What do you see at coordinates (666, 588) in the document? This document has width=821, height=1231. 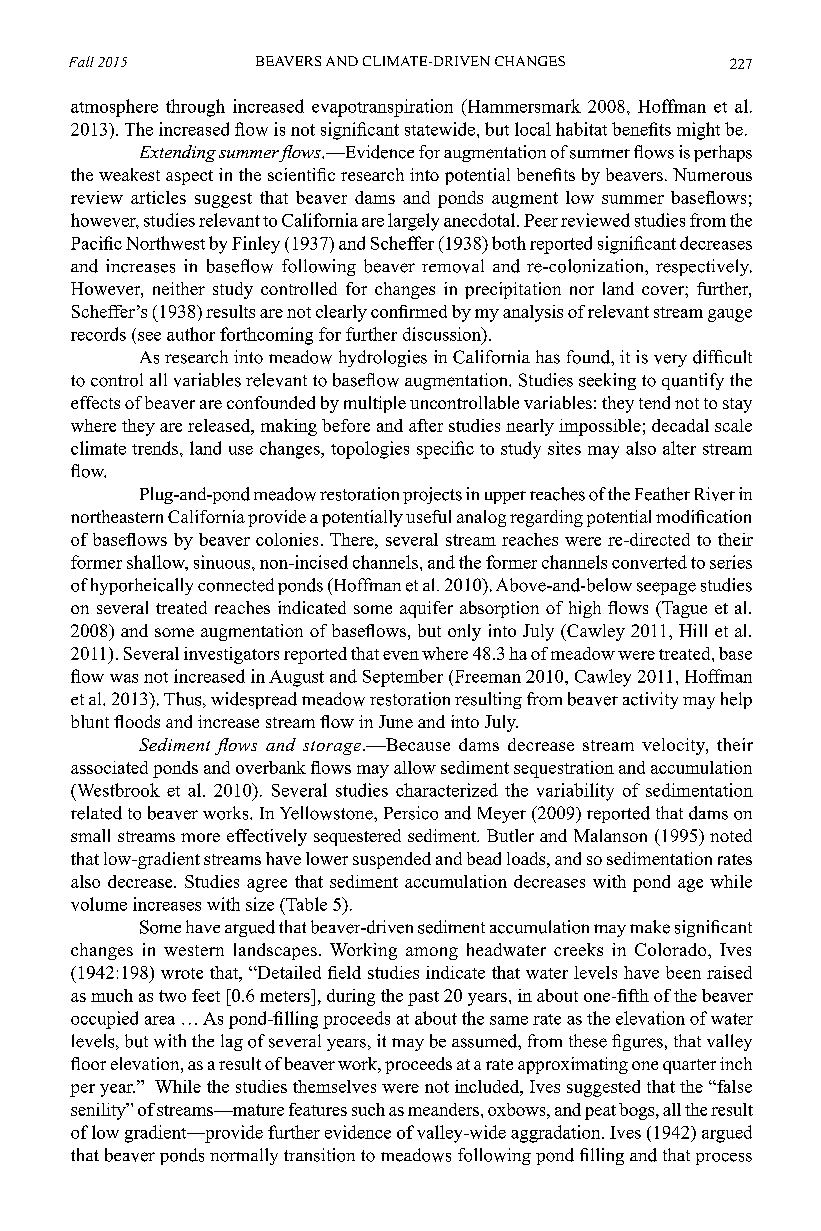 I see `seepage` at bounding box center [666, 588].
